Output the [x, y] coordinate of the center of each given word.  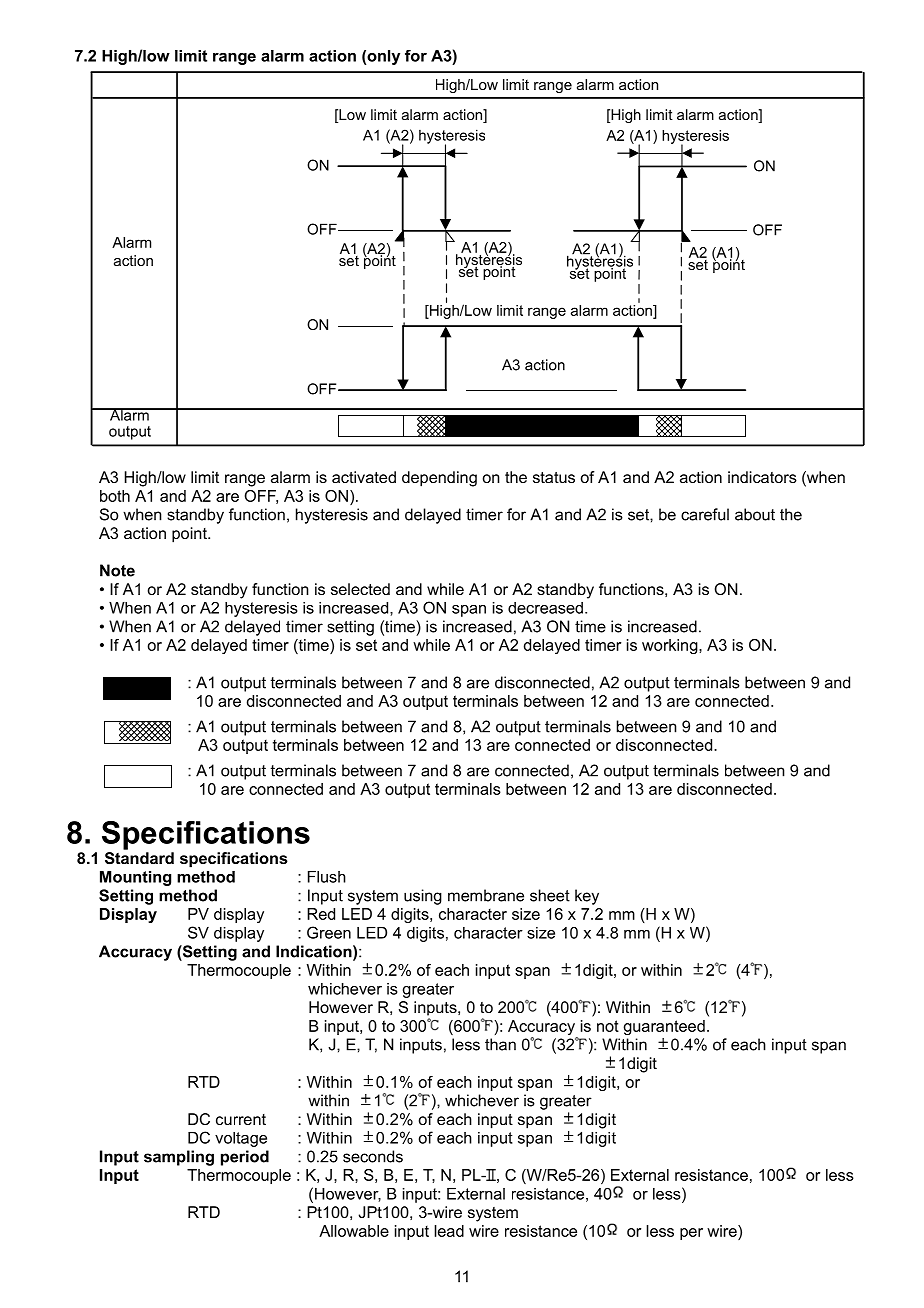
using [423, 897]
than [500, 1044]
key [587, 897]
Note [117, 570]
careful [705, 514]
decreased [545, 608]
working [671, 646]
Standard [139, 858]
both [115, 496]
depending [439, 479]
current [241, 1119]
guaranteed [664, 1027]
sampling [179, 1158]
